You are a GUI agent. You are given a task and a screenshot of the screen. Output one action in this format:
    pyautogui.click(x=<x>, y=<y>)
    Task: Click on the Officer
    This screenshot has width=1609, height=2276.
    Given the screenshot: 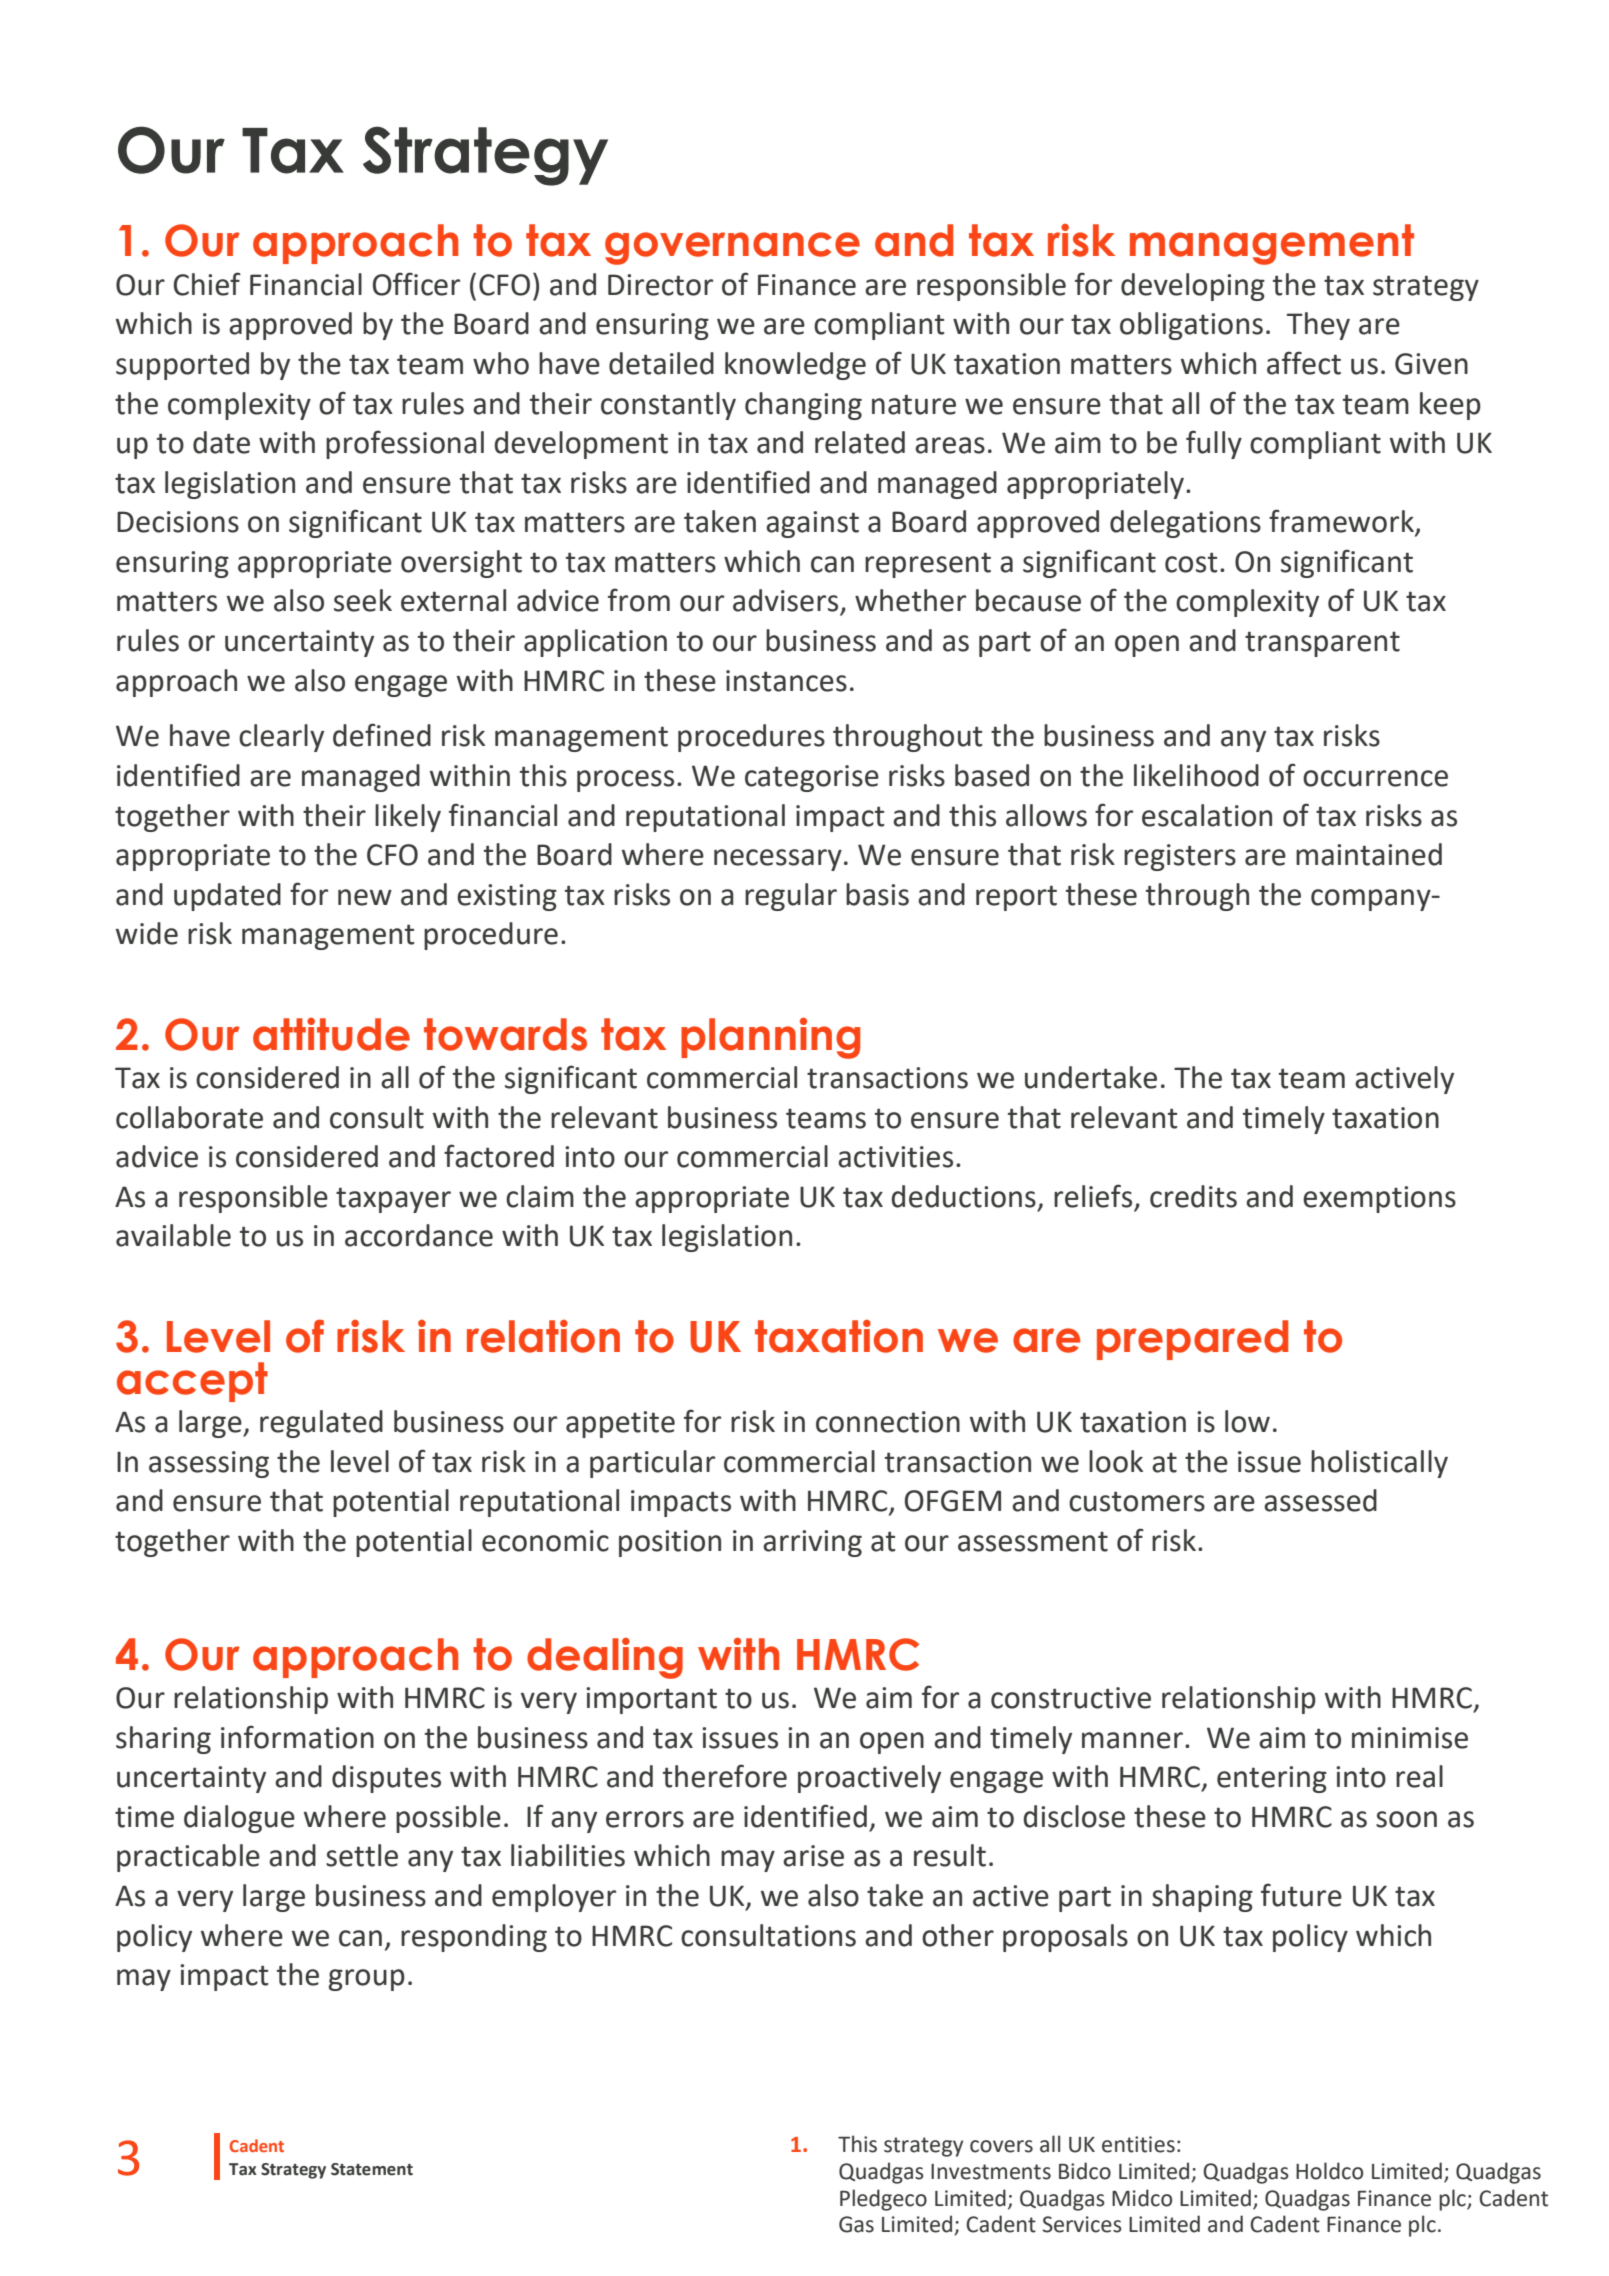 What is the action you would take?
    pyautogui.click(x=416, y=284)
